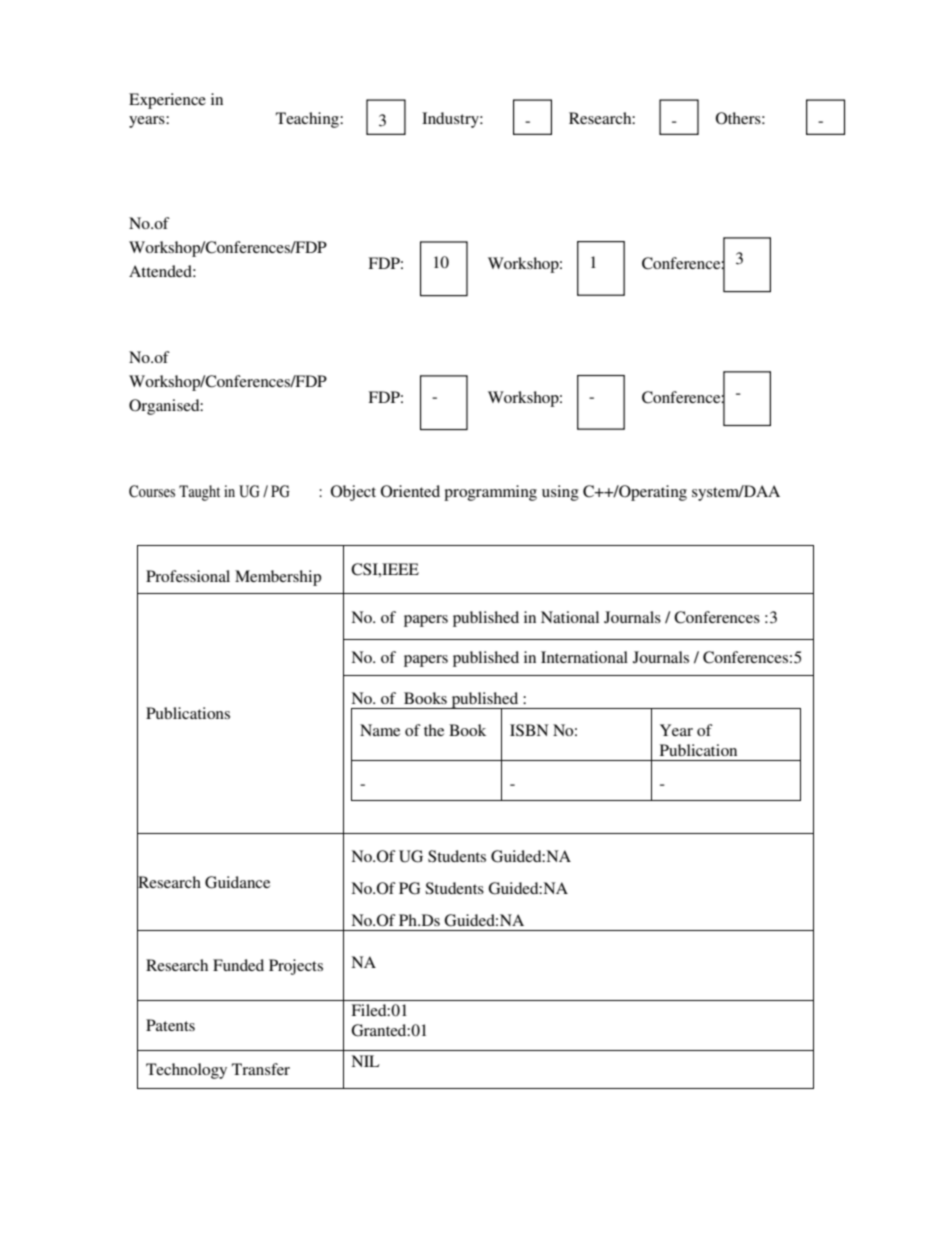 The height and width of the screenshot is (1233, 952). What do you see at coordinates (490, 493) in the screenshot?
I see `programming` at bounding box center [490, 493].
